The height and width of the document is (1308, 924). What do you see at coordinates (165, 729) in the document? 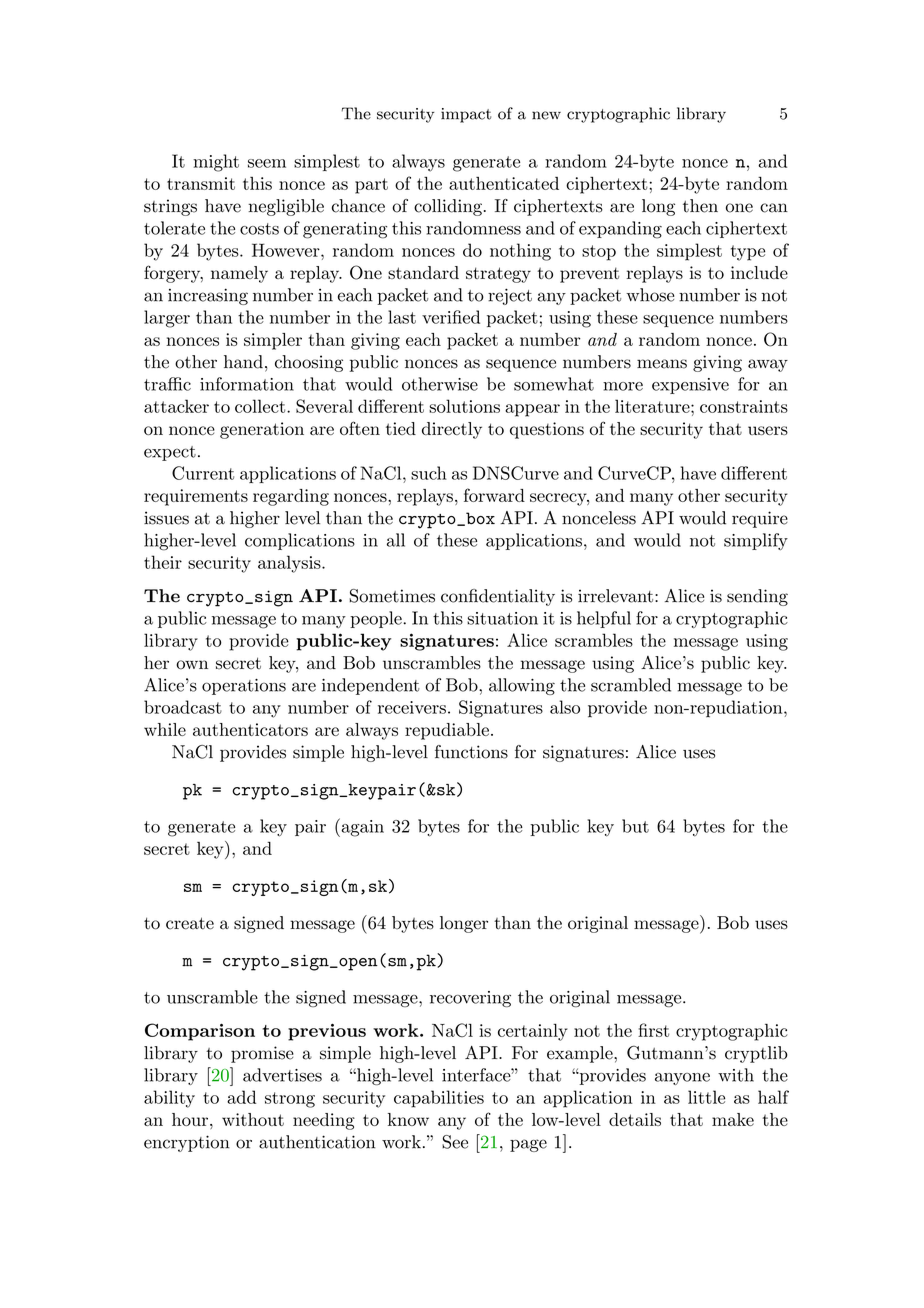
I see `while` at bounding box center [165, 729].
